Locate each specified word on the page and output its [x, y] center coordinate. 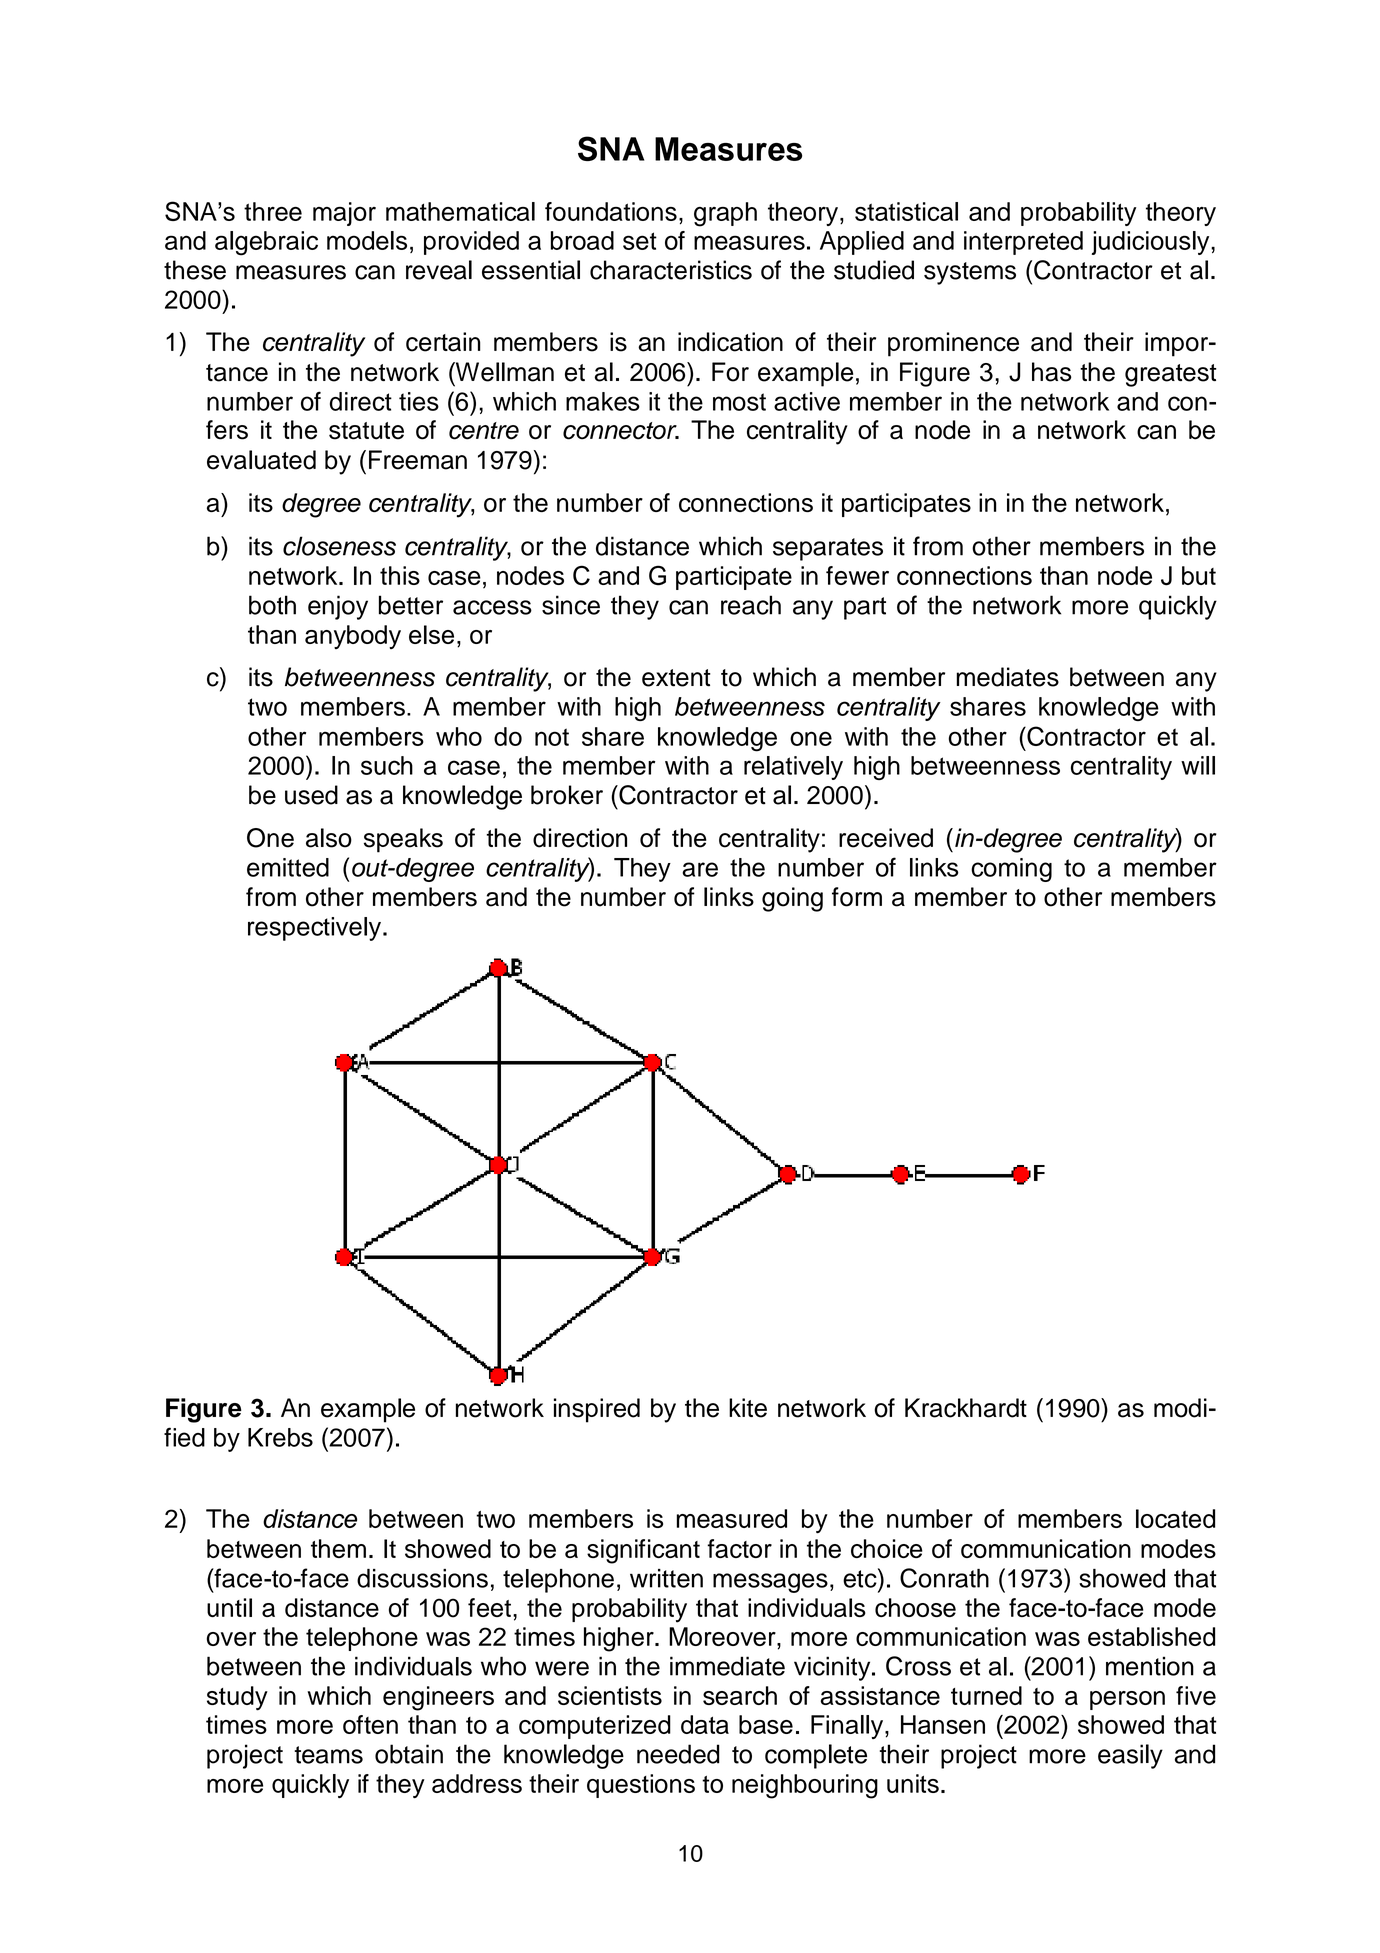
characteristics [671, 270]
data [705, 1724]
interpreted [1023, 243]
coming [1011, 870]
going [792, 899]
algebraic [266, 243]
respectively [314, 929]
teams [328, 1755]
